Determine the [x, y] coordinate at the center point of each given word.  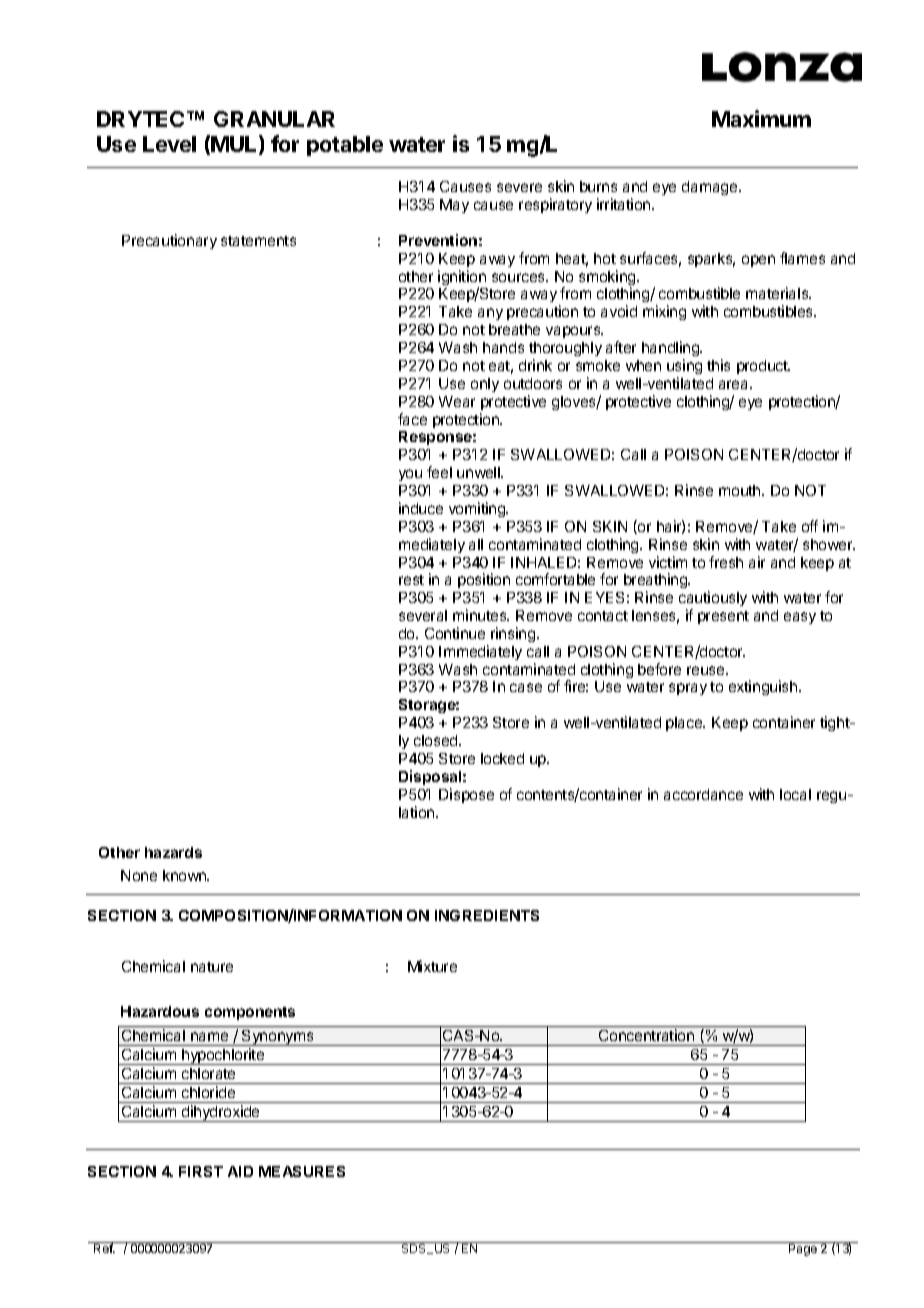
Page [803, 1250]
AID [240, 1171]
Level [169, 144]
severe [519, 187]
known [185, 875]
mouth [741, 490]
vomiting [478, 509]
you [410, 475]
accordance [703, 794]
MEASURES [302, 1171]
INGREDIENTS [487, 915]
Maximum [761, 118]
